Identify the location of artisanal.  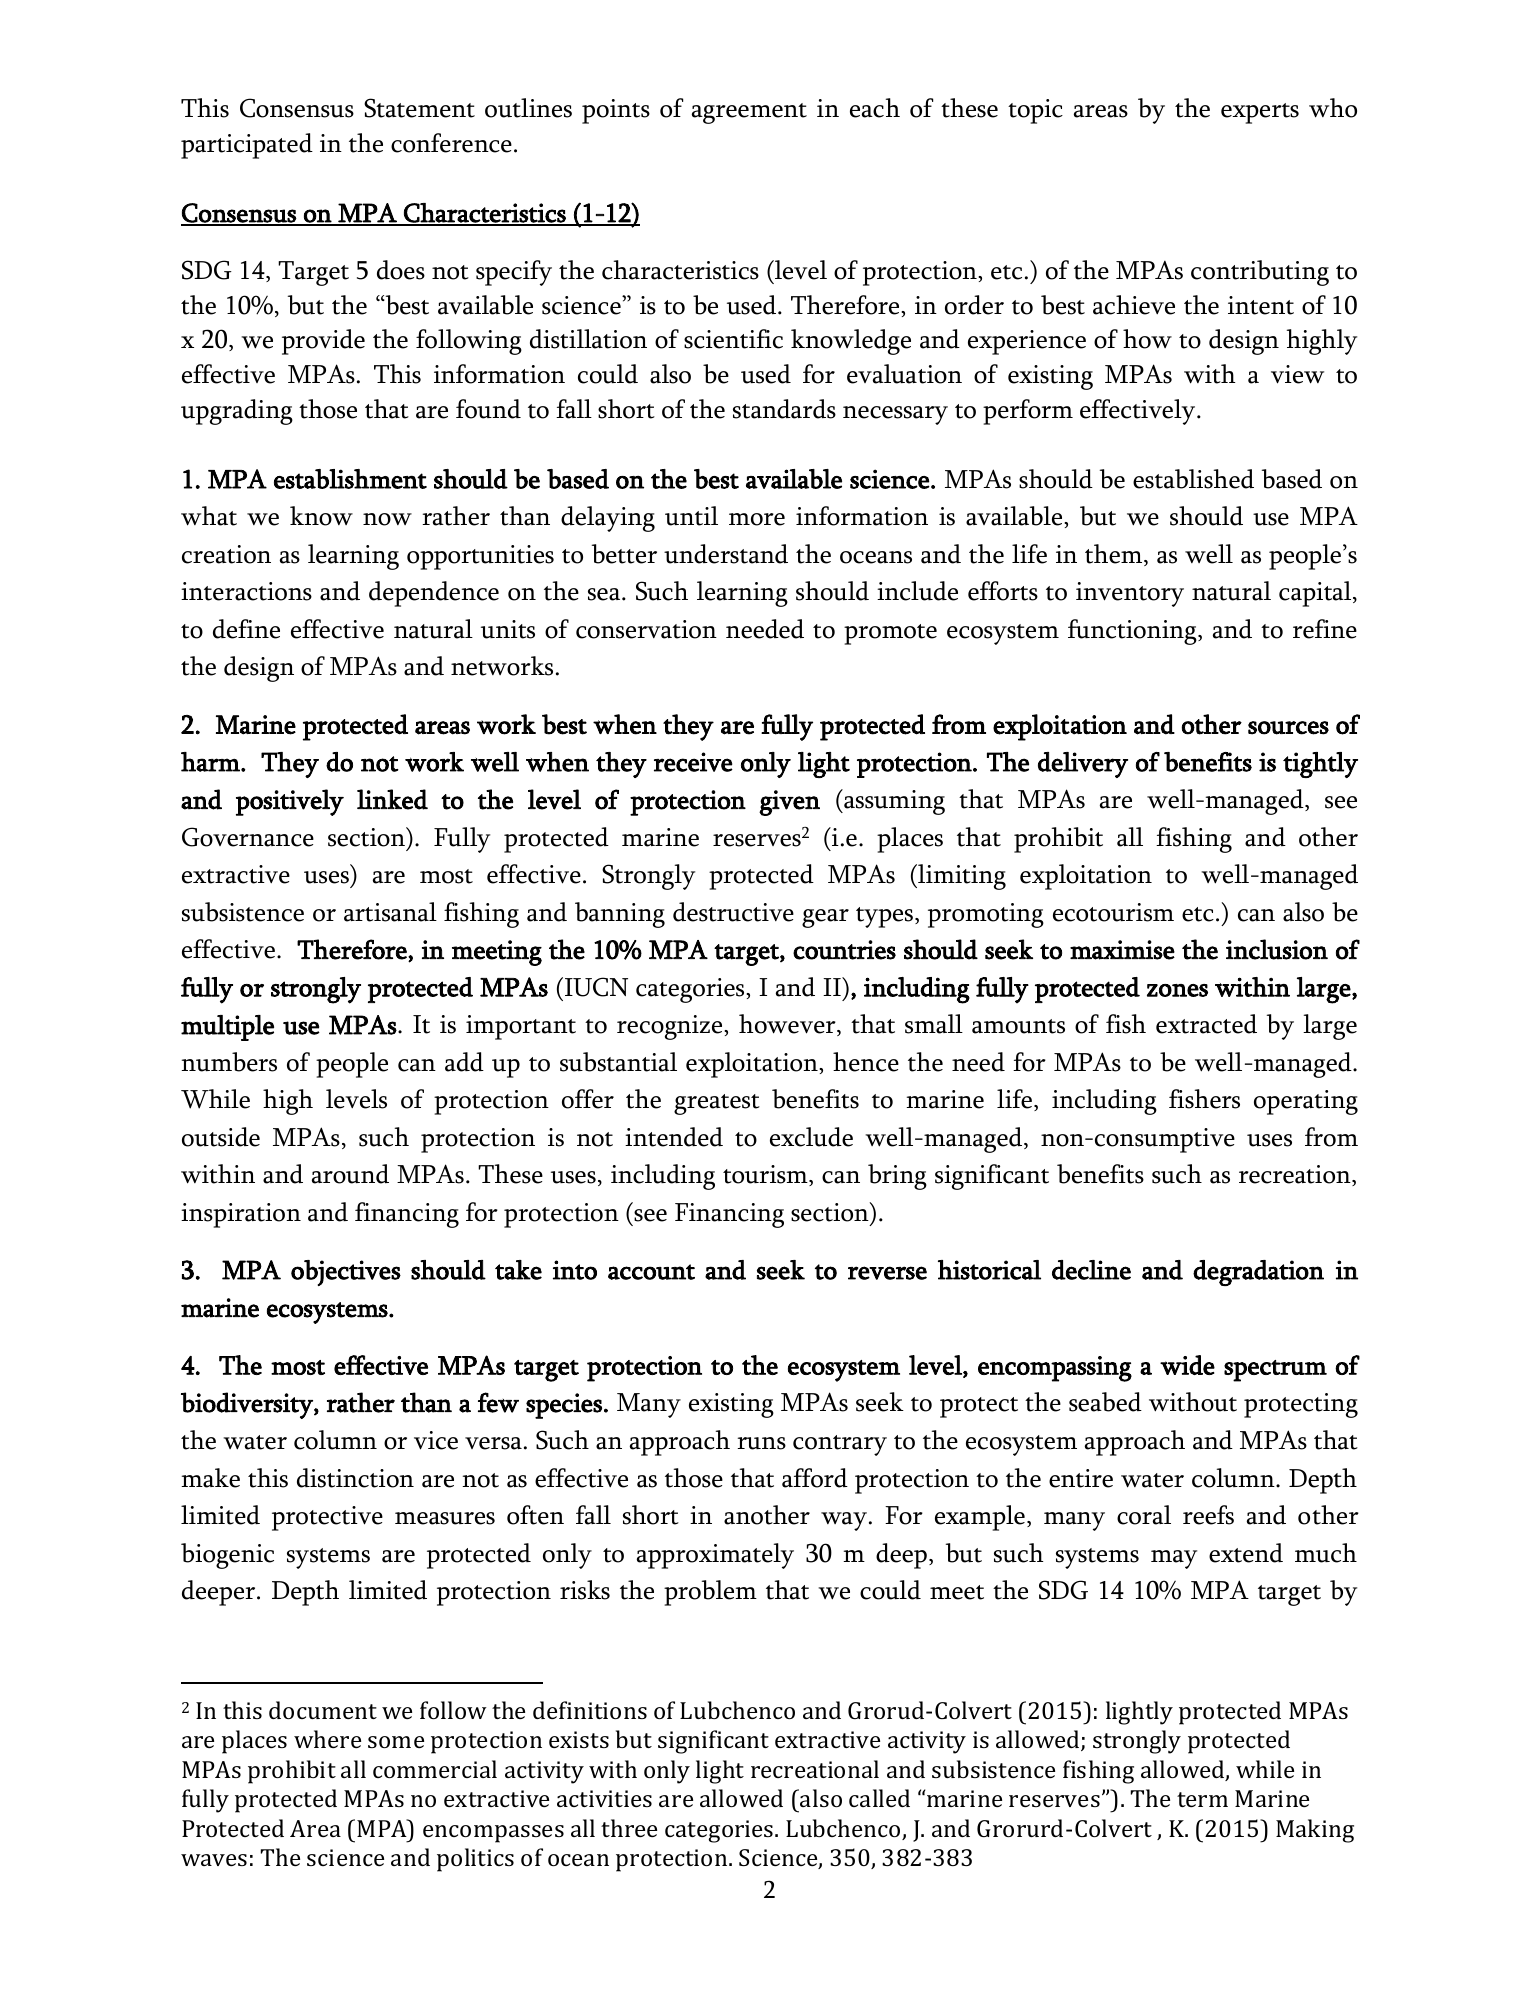
(390, 912).
